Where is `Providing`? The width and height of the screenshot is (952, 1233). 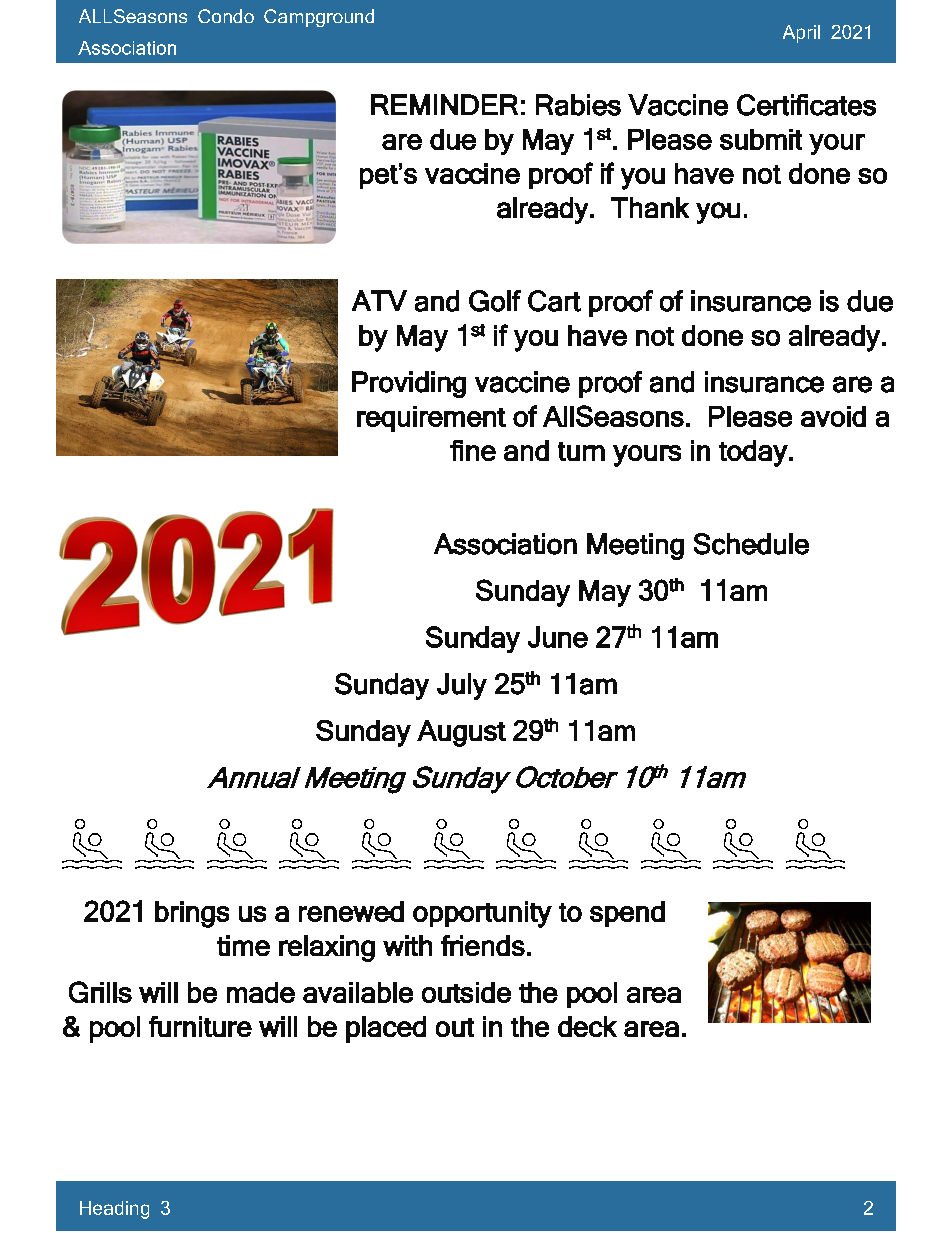 Providing is located at coordinates (409, 384).
